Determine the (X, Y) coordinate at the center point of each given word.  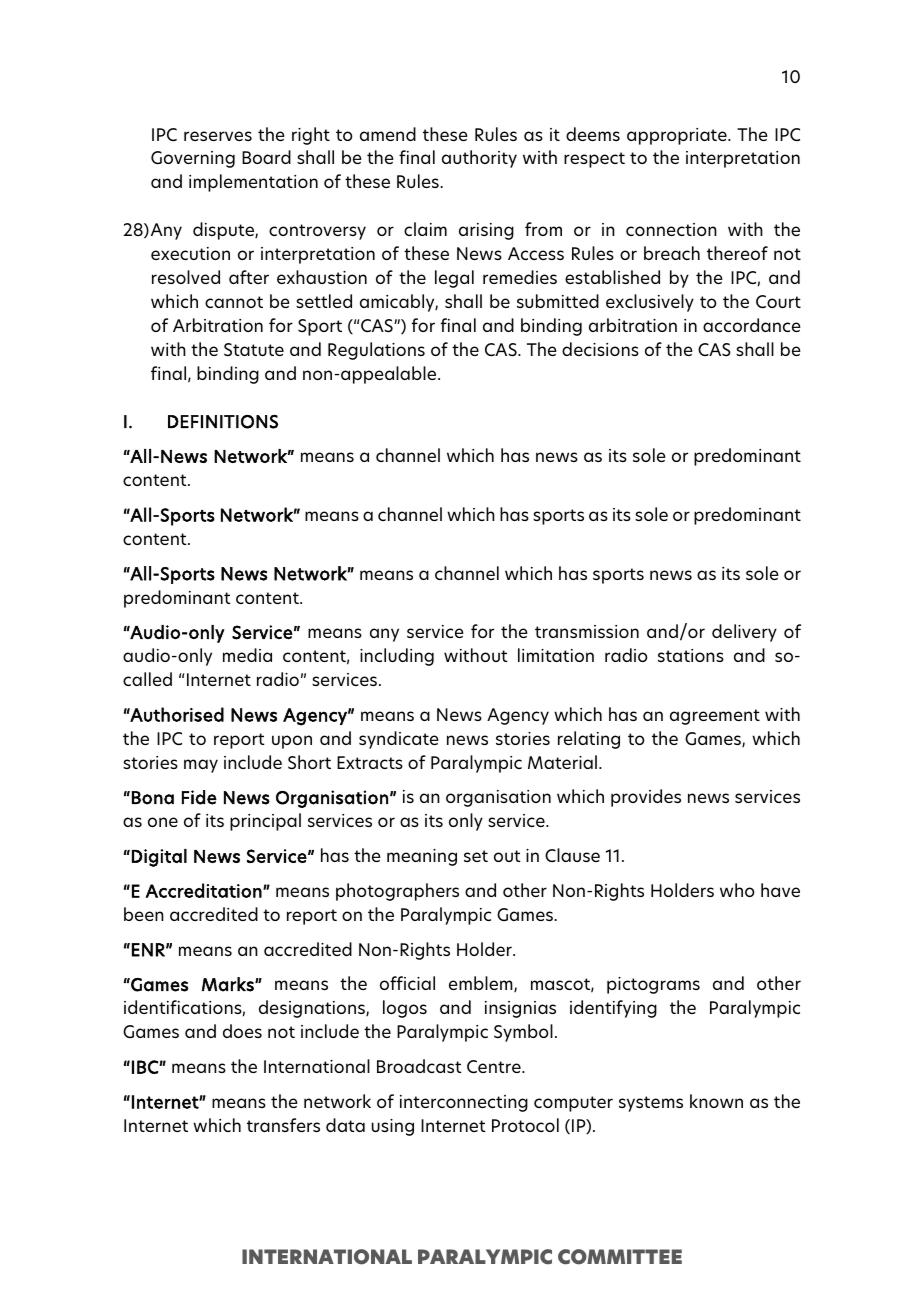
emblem (482, 984)
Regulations (376, 351)
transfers (283, 1125)
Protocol (525, 1125)
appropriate (678, 136)
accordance (752, 325)
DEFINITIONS (223, 422)
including (397, 657)
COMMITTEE (620, 1257)
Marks (229, 984)
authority (479, 159)
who (737, 890)
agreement (715, 717)
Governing (193, 159)
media (247, 655)
